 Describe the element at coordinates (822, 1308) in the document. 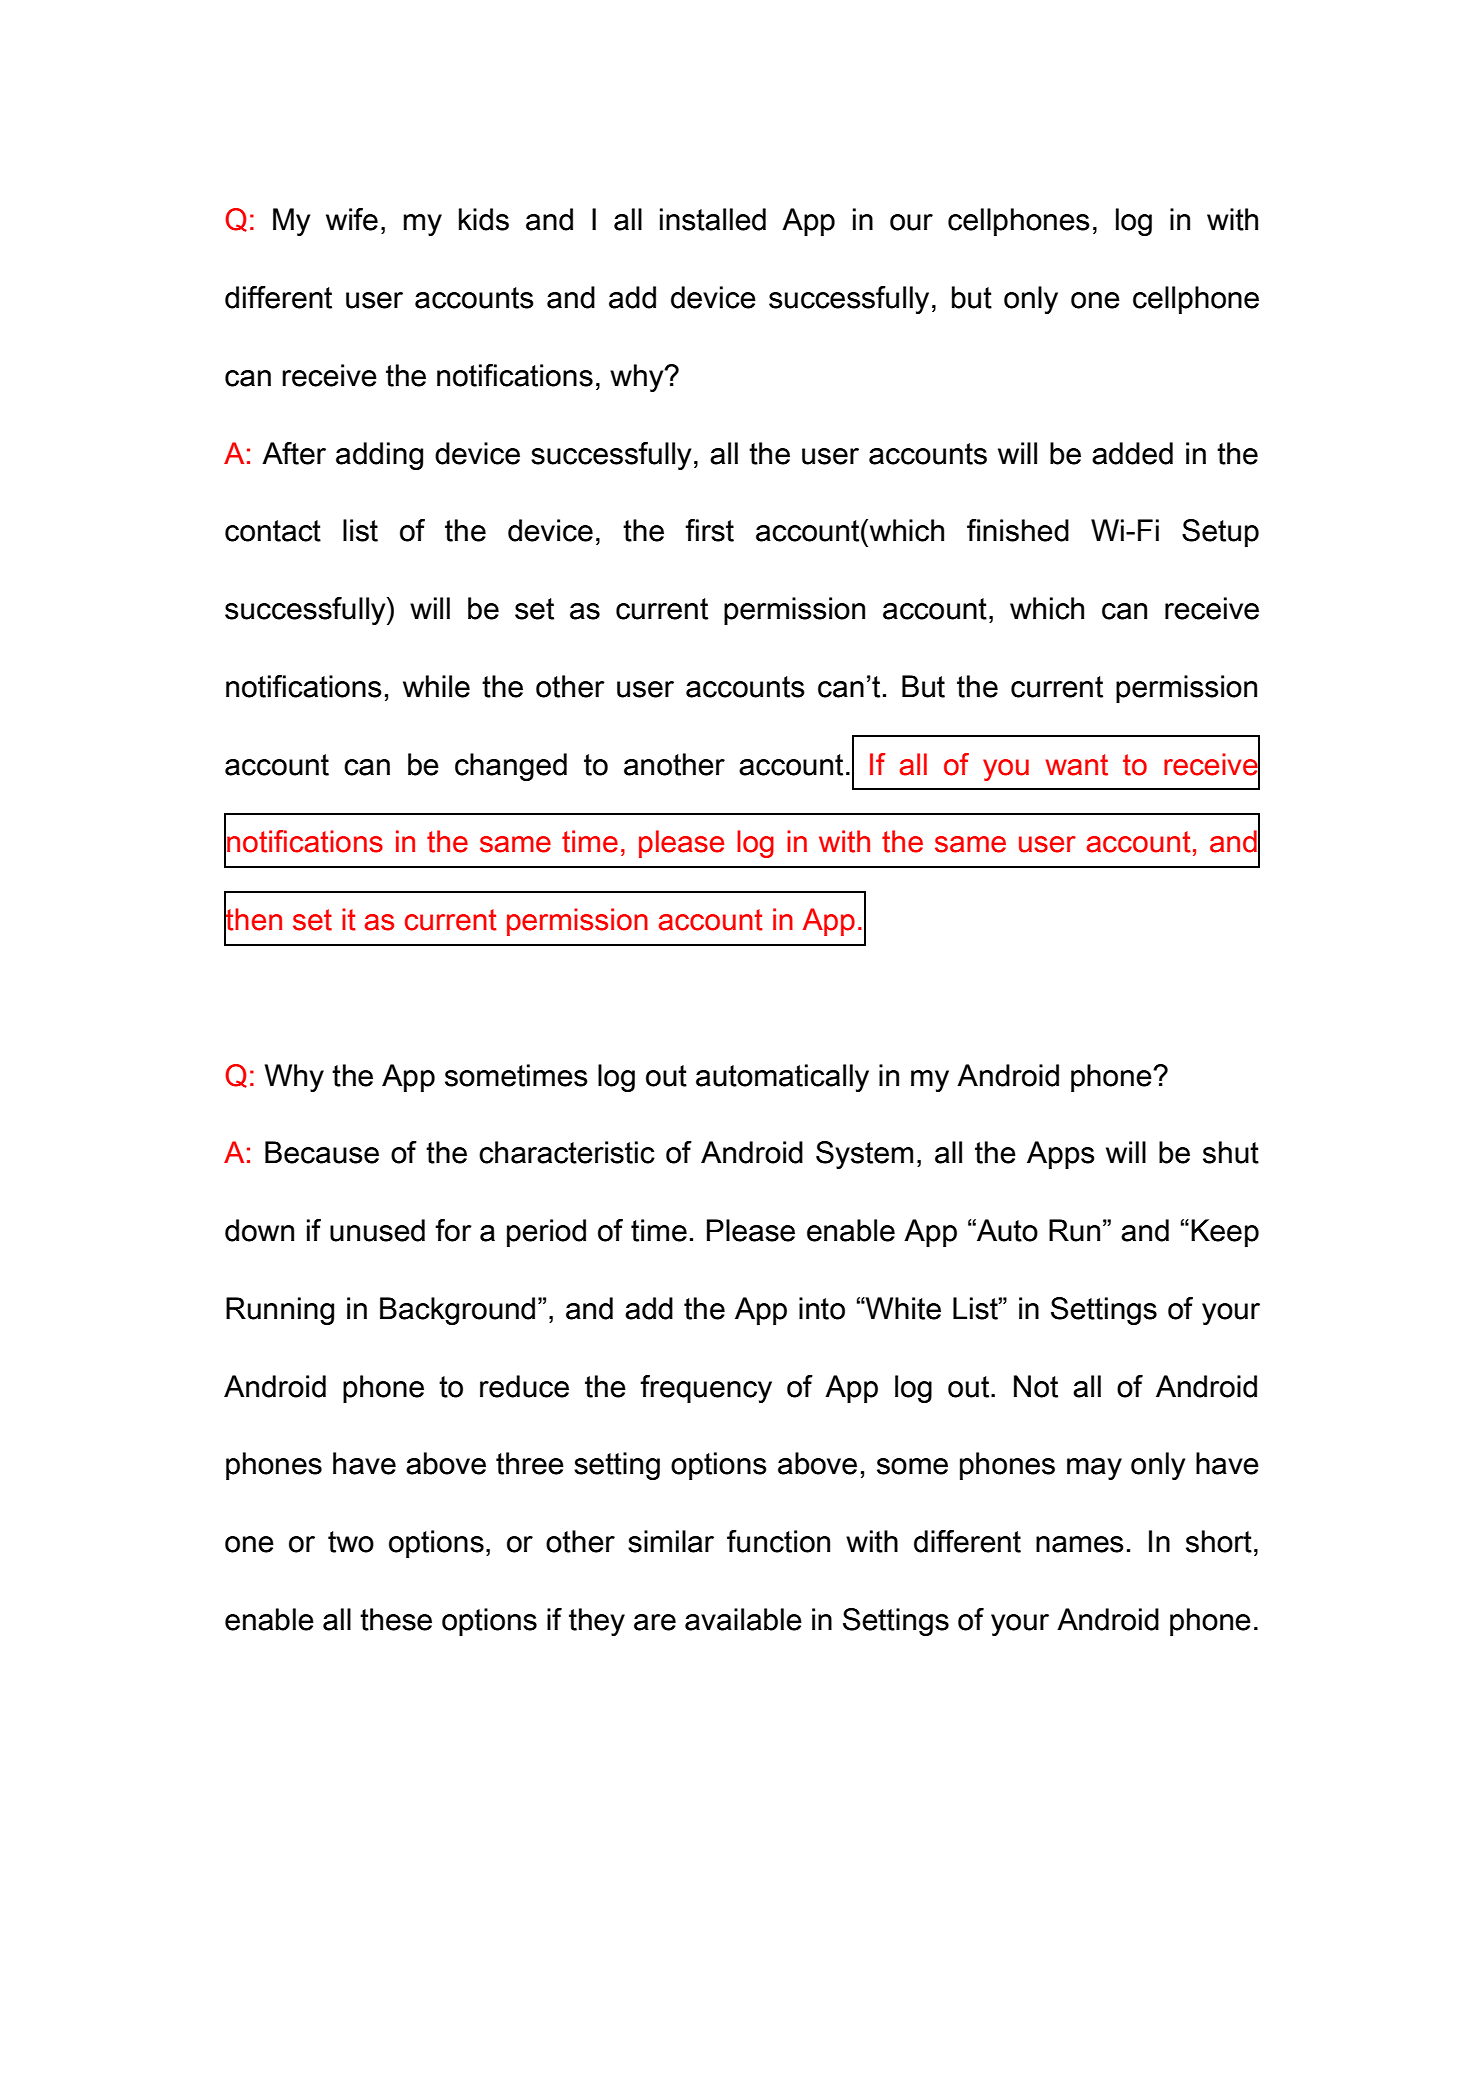

I see `into` at that location.
